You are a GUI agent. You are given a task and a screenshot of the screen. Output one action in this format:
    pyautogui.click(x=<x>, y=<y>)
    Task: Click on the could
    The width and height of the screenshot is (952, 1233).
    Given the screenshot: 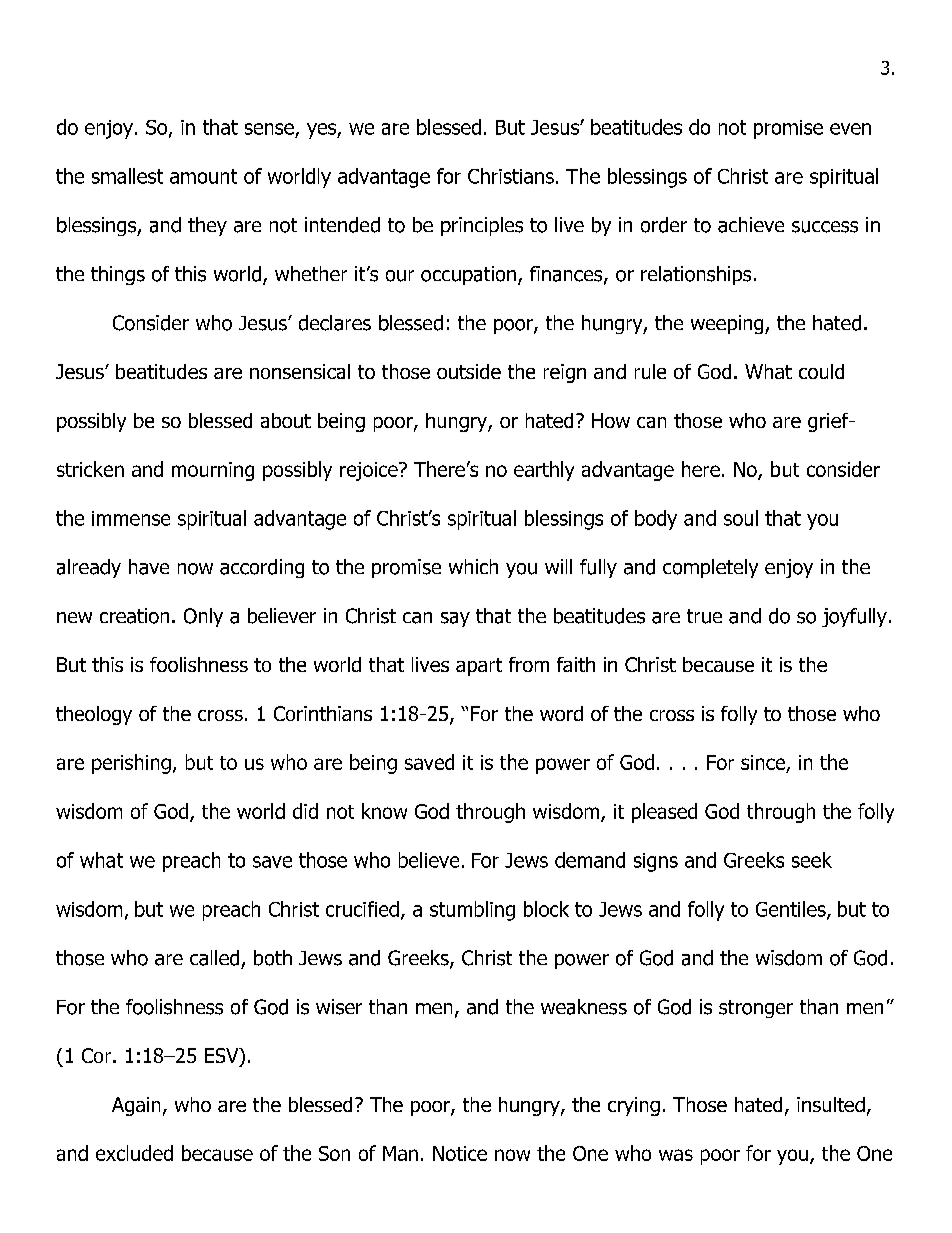 What is the action you would take?
    pyautogui.click(x=821, y=371)
